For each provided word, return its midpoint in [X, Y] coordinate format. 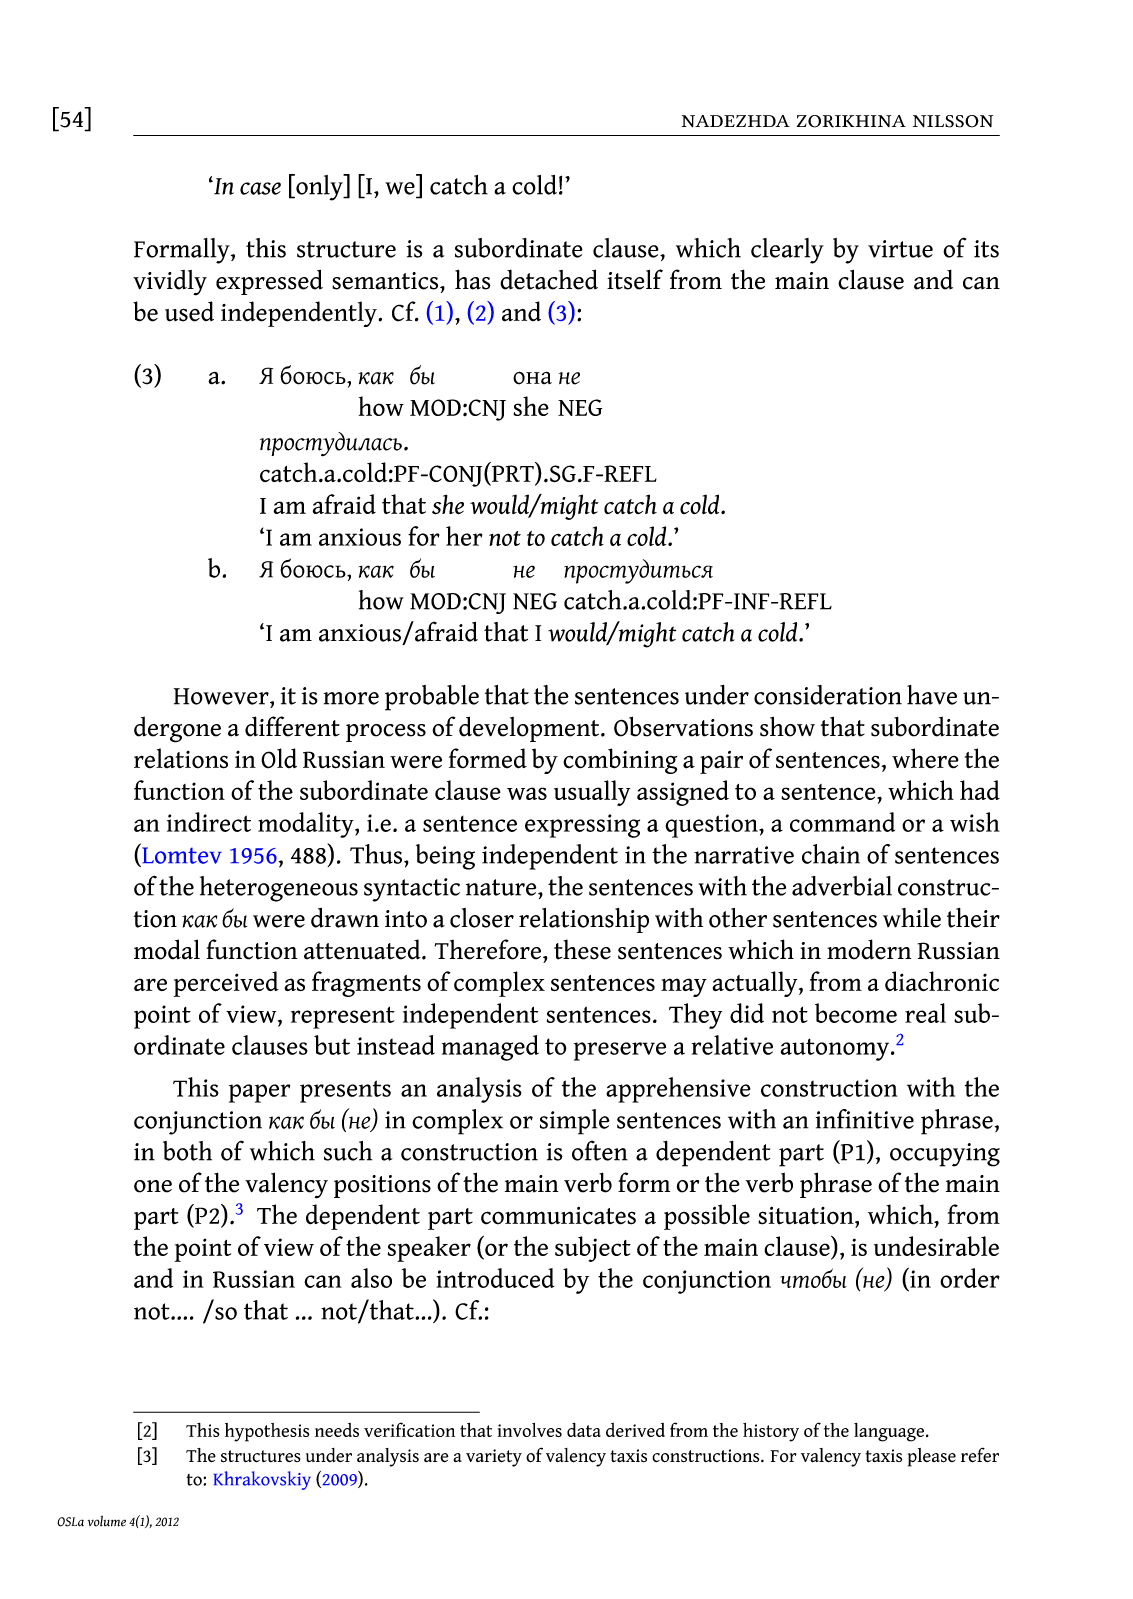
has [473, 279]
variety [494, 1458]
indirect [209, 822]
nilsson [953, 121]
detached [549, 279]
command [842, 822]
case [260, 188]
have [932, 695]
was [527, 793]
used [189, 311]
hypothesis [267, 1432]
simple [575, 1122]
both [187, 1151]
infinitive [865, 1119]
